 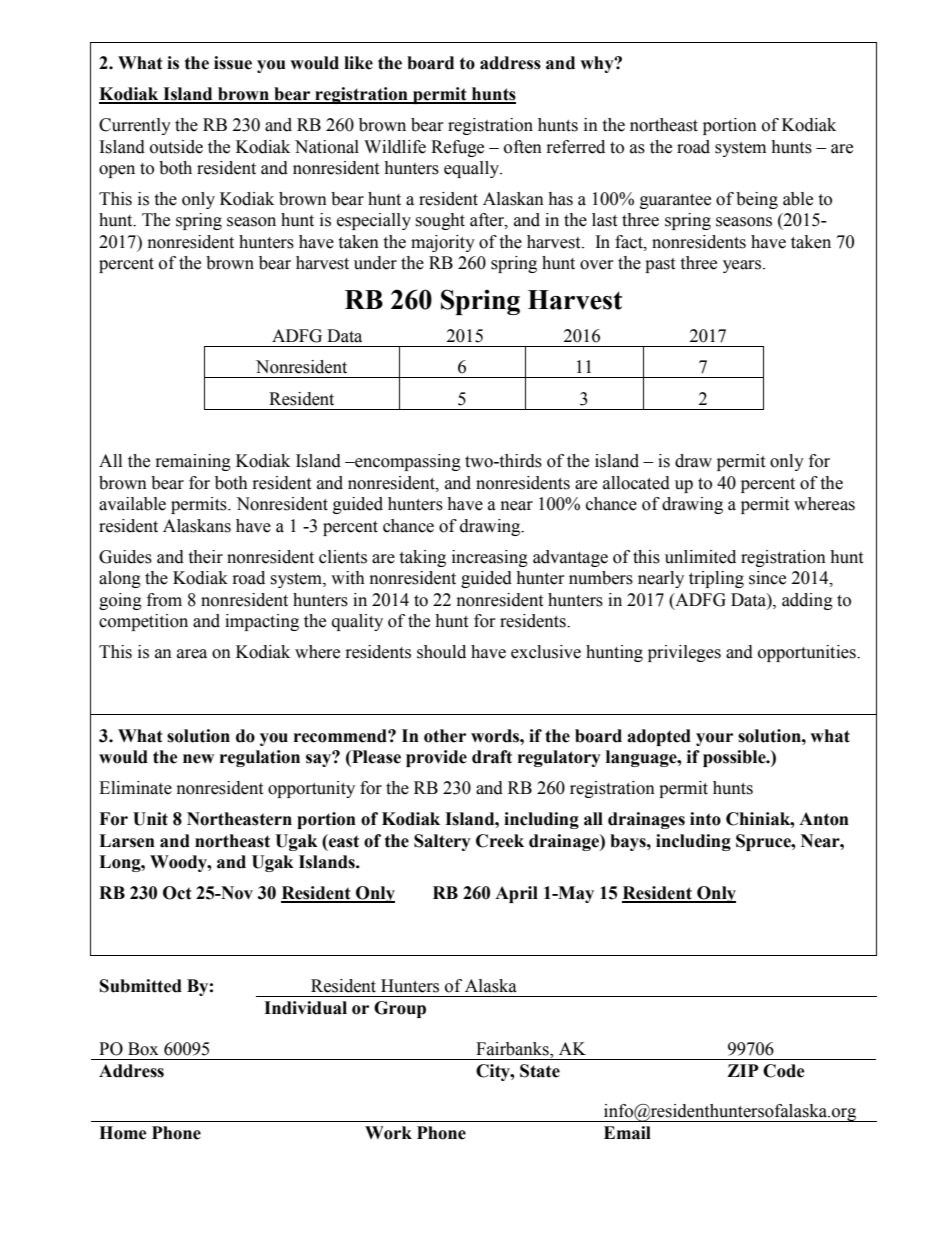 I want to click on being, so click(x=757, y=200).
